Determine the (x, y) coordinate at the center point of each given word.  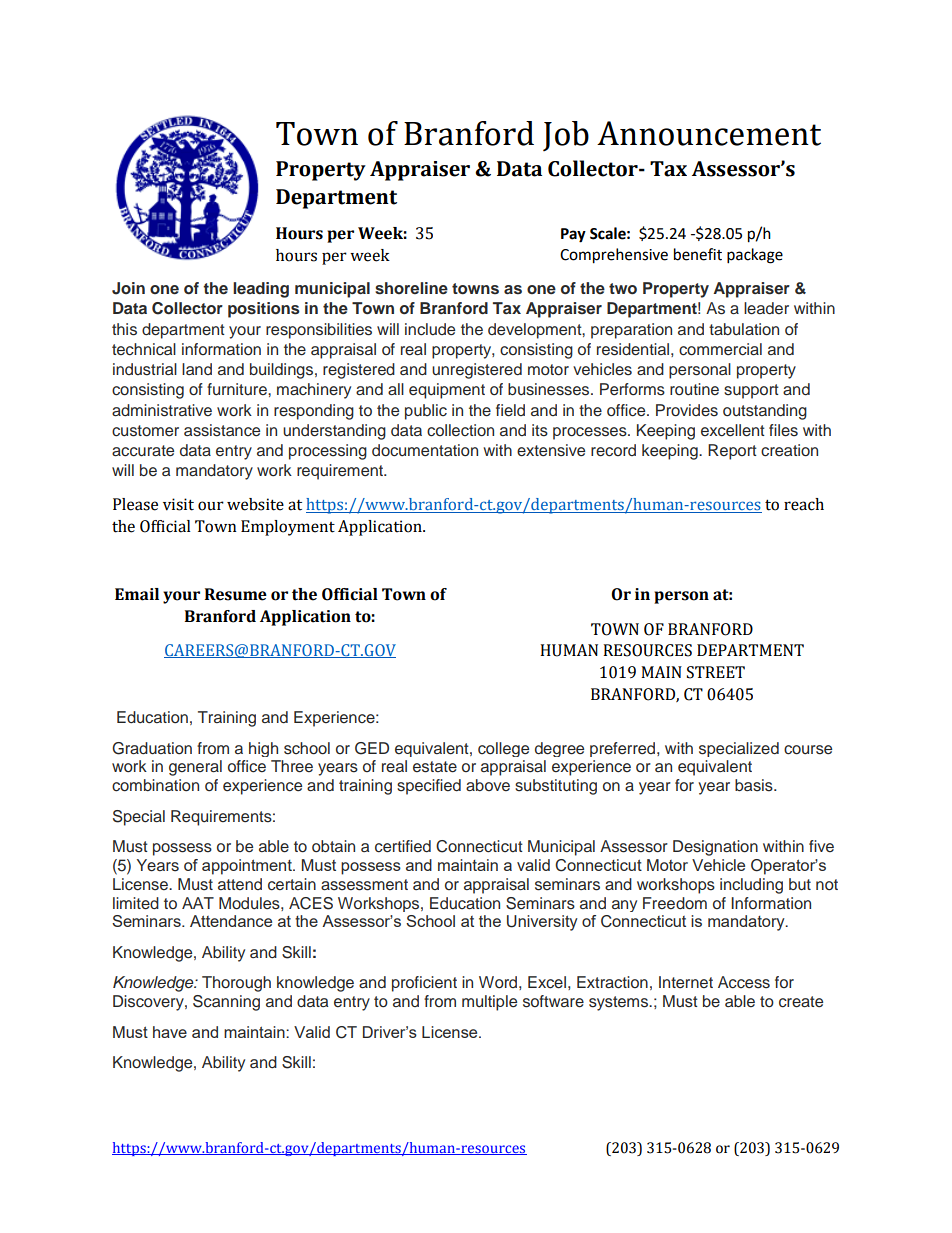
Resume (236, 594)
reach (804, 504)
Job (566, 136)
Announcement (709, 133)
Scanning (226, 1003)
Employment (288, 528)
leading (261, 290)
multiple (489, 1003)
